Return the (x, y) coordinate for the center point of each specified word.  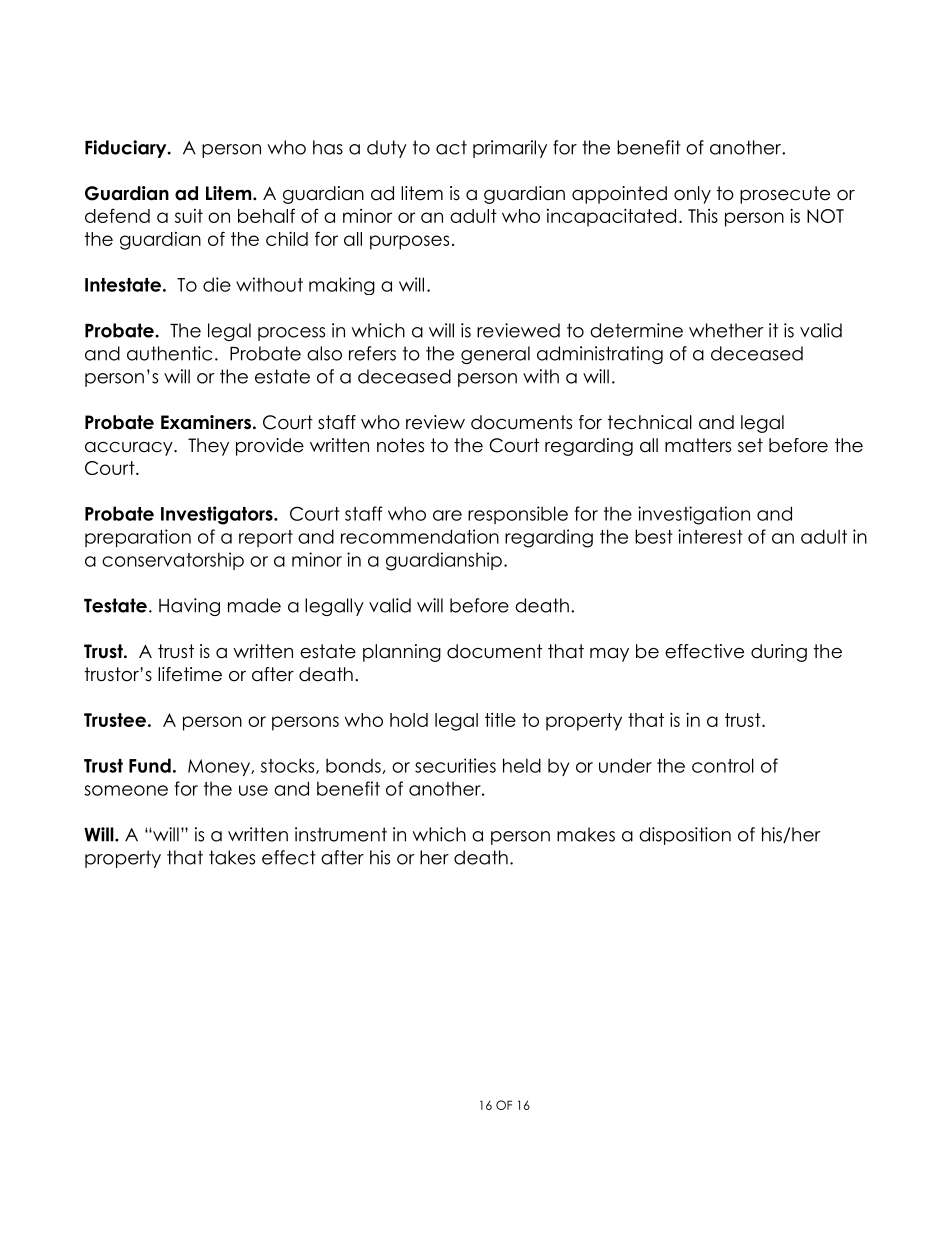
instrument (341, 834)
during (779, 653)
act (451, 147)
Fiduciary (127, 149)
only (692, 195)
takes (232, 857)
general (495, 355)
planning (402, 653)
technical (650, 422)
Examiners (206, 422)
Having (189, 607)
